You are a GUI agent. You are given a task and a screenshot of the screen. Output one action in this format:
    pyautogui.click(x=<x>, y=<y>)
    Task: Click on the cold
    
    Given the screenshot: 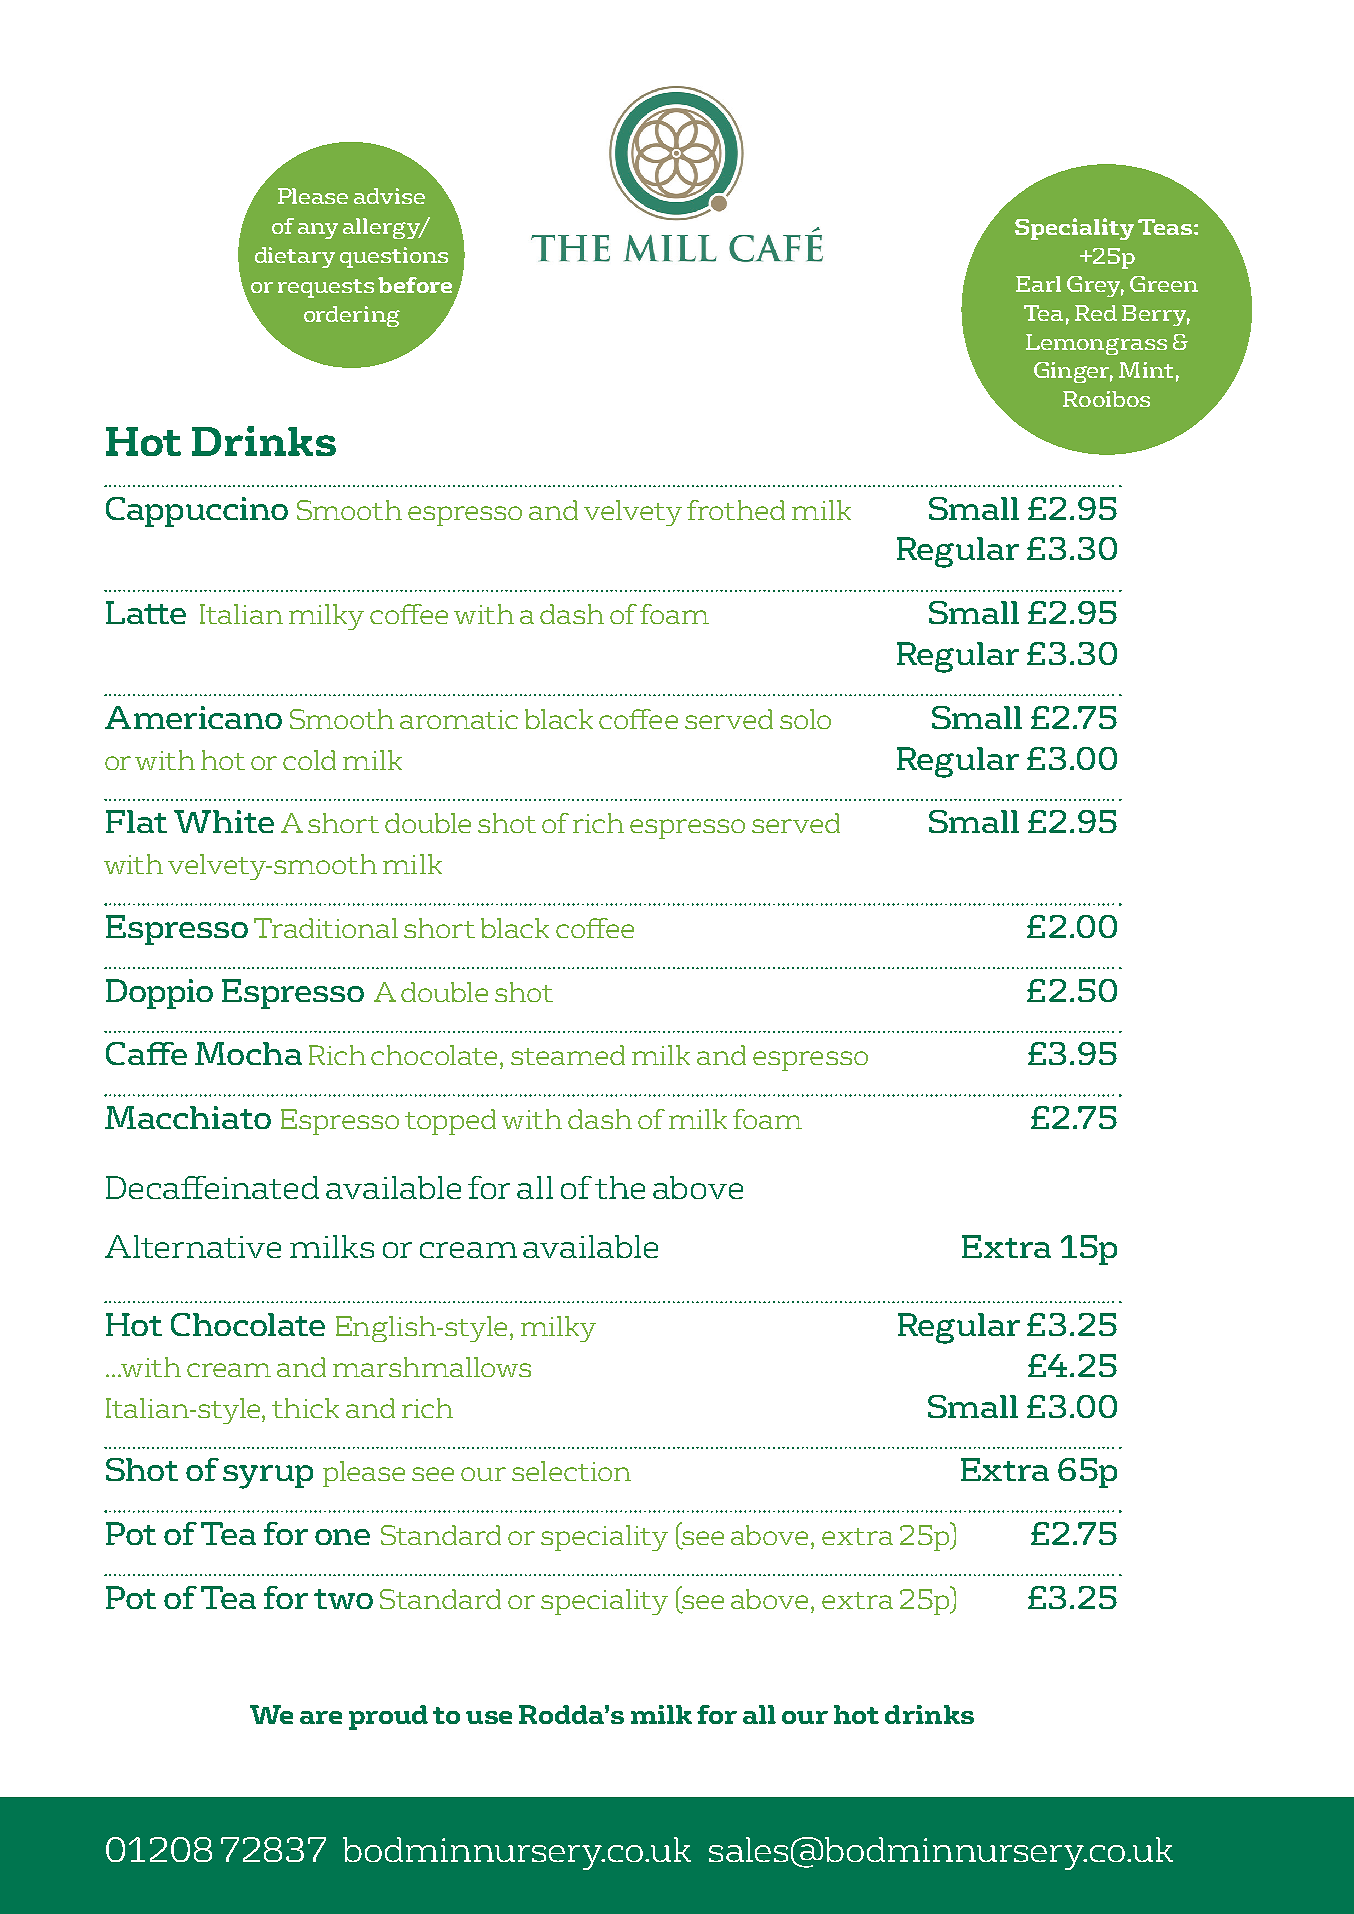 What is the action you would take?
    pyautogui.click(x=309, y=760)
